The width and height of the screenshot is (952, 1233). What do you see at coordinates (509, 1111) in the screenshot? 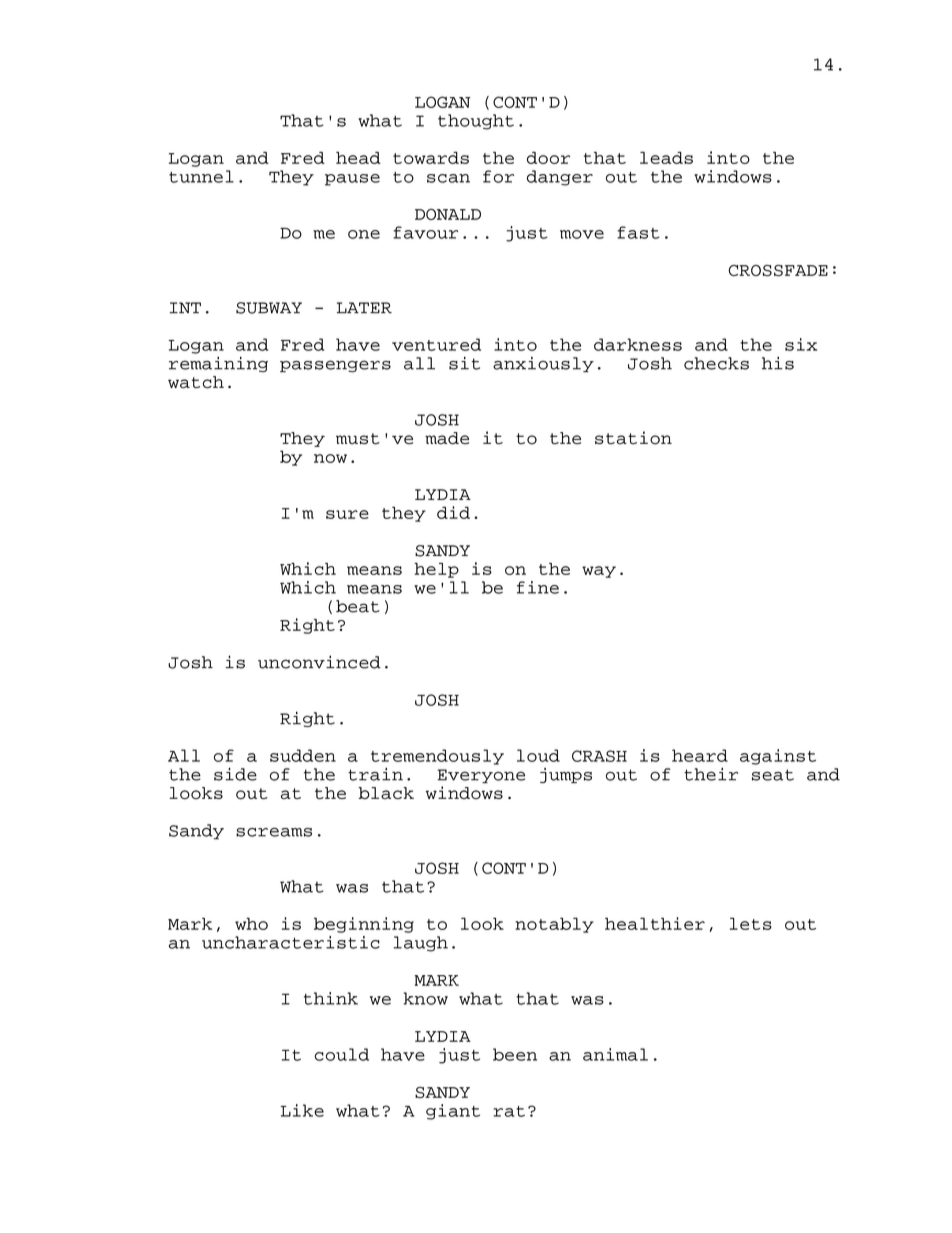
I see `rat` at bounding box center [509, 1111].
